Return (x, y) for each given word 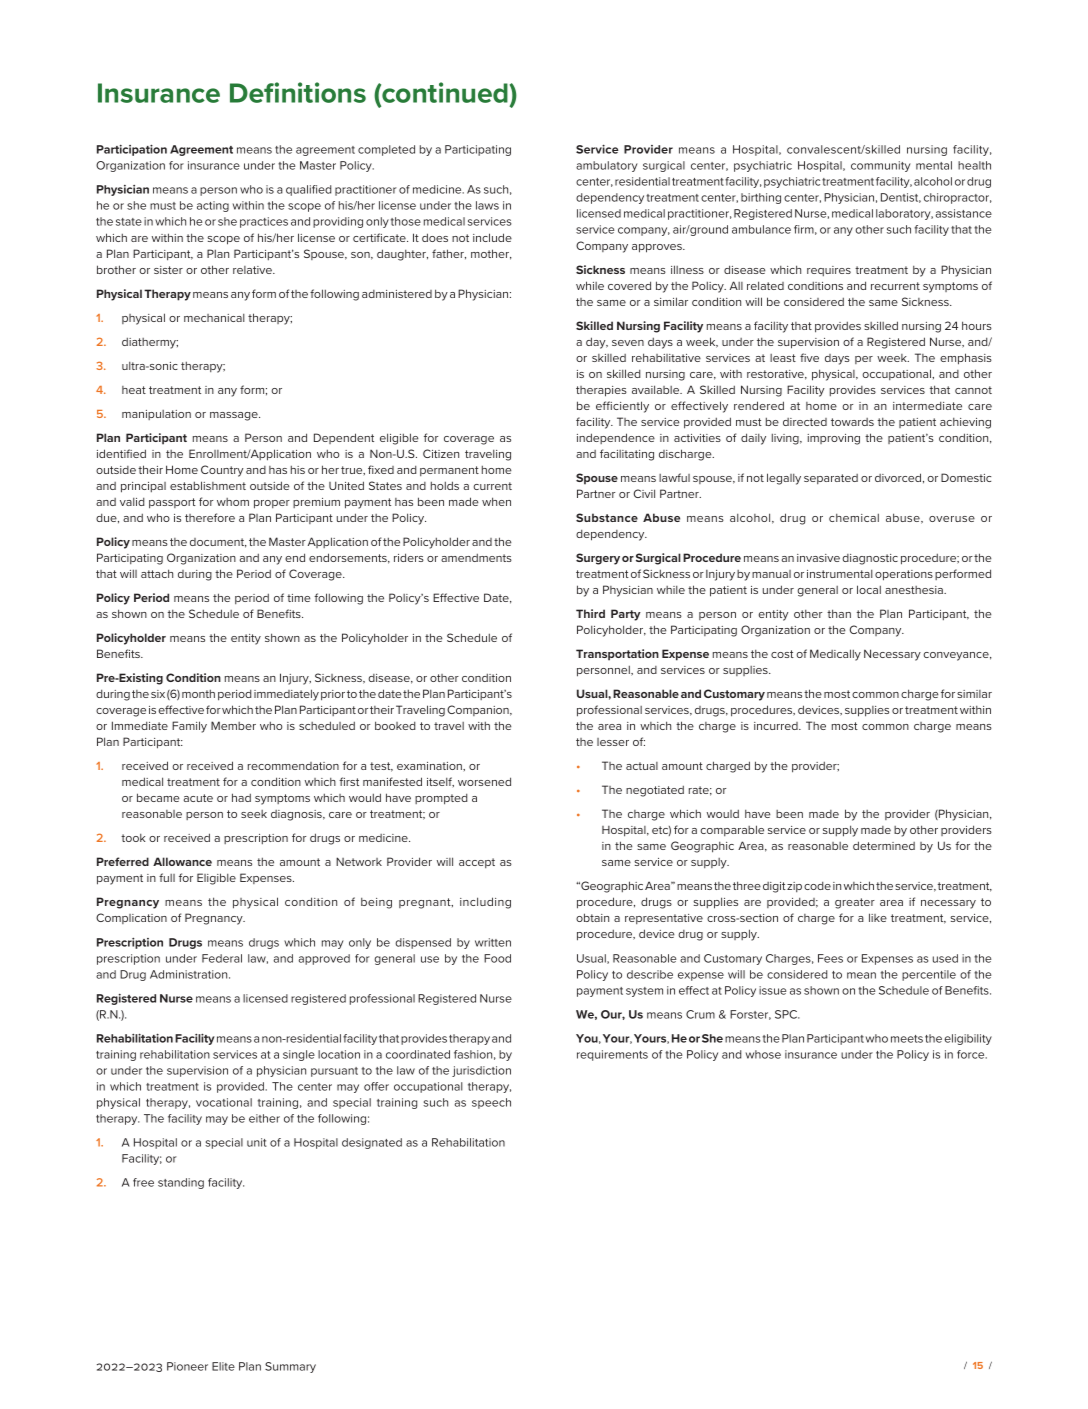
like (878, 917)
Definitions (298, 92)
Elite (223, 1366)
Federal (222, 958)
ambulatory (607, 166)
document (218, 543)
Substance (607, 517)
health (974, 165)
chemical (854, 517)
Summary (290, 1367)
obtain (592, 917)
